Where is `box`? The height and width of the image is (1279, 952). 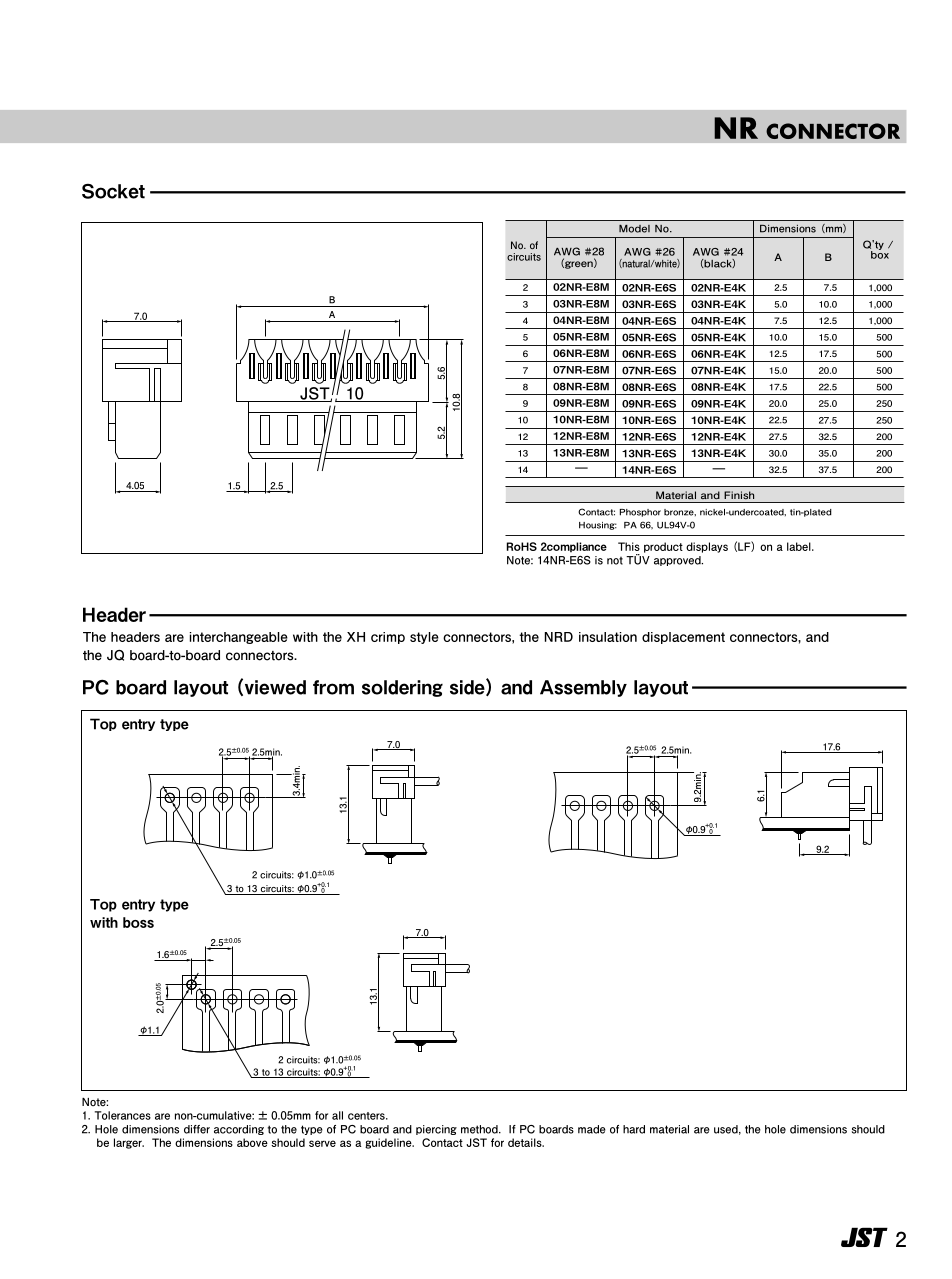
box is located at coordinates (879, 253).
